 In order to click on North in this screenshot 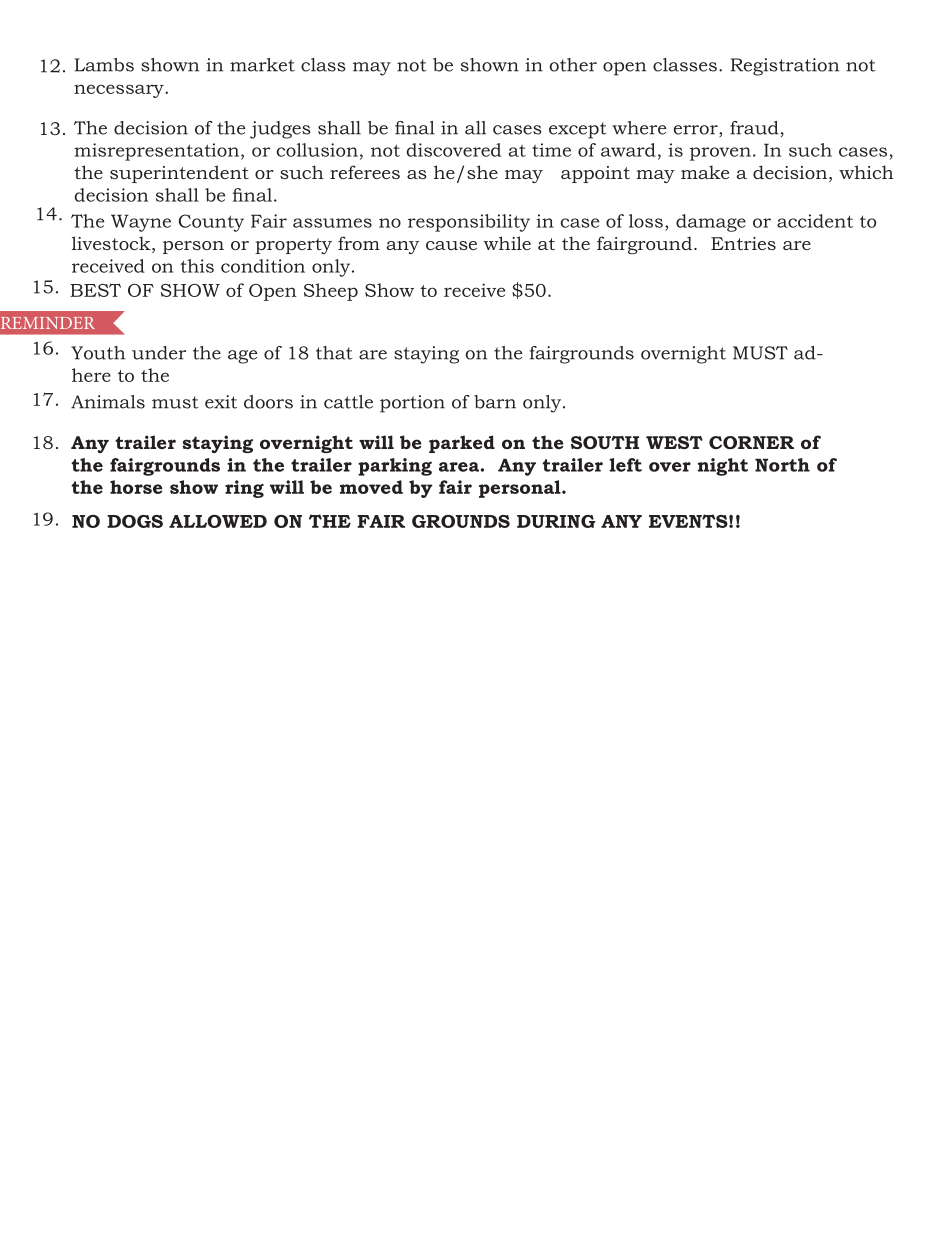, I will do `click(782, 465)`.
